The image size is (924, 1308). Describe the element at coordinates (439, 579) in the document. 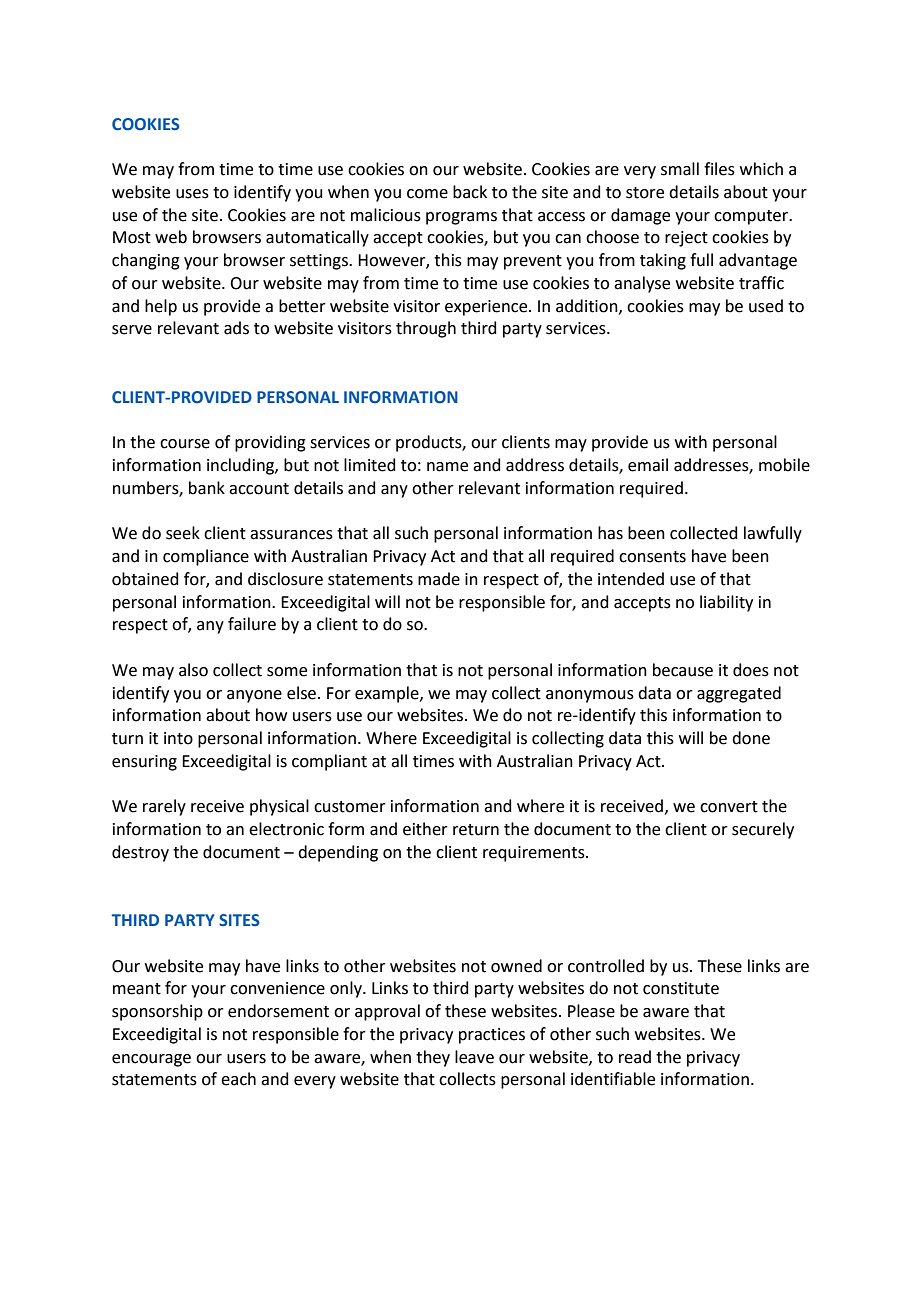

I see `made` at that location.
